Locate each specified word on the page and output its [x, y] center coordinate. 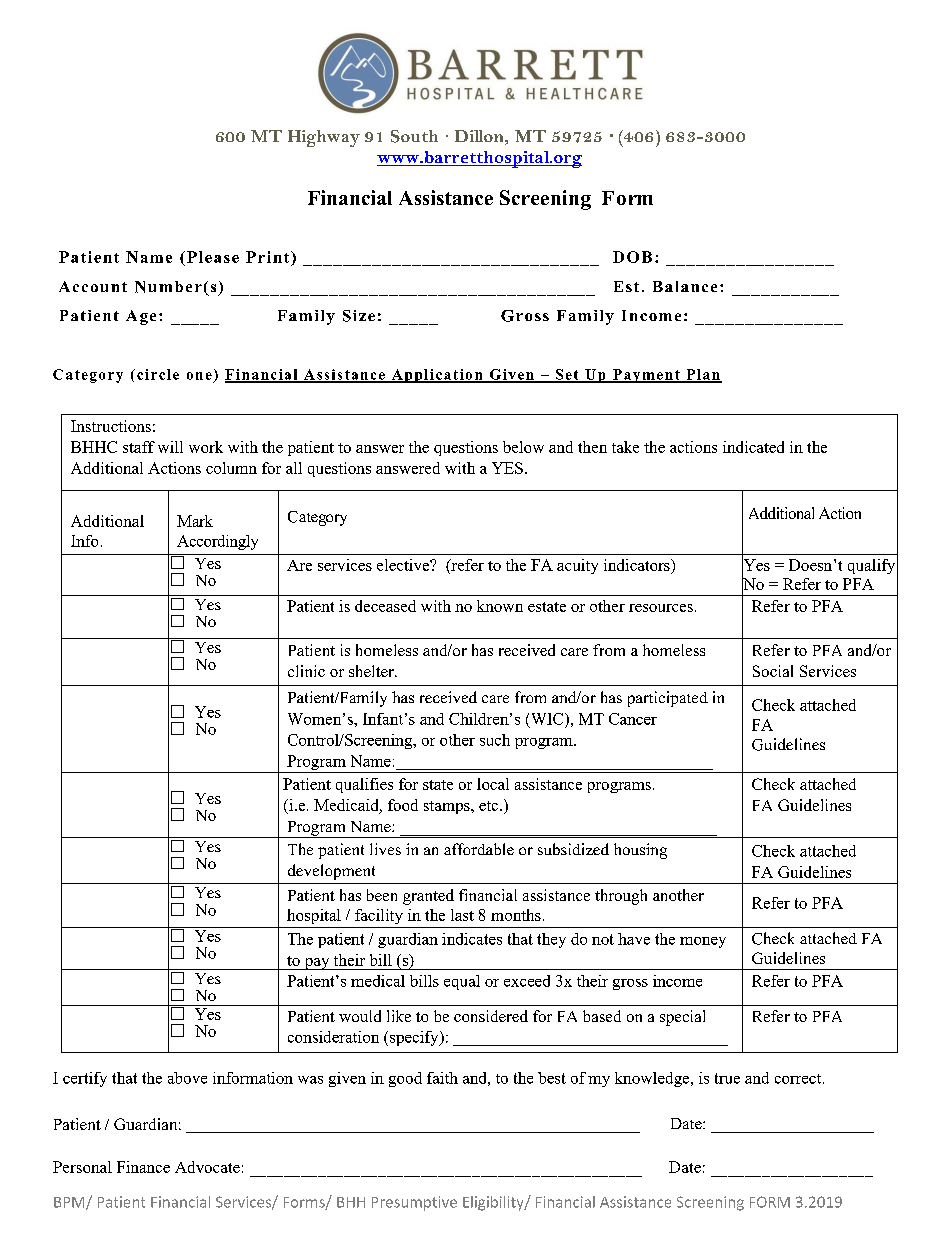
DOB [632, 257]
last [462, 915]
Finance [143, 1167]
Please [213, 257]
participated [668, 699]
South [414, 136]
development [331, 872]
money [703, 942]
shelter [372, 671]
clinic [306, 671]
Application [437, 376]
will [170, 447]
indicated [753, 447]
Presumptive [414, 1203]
